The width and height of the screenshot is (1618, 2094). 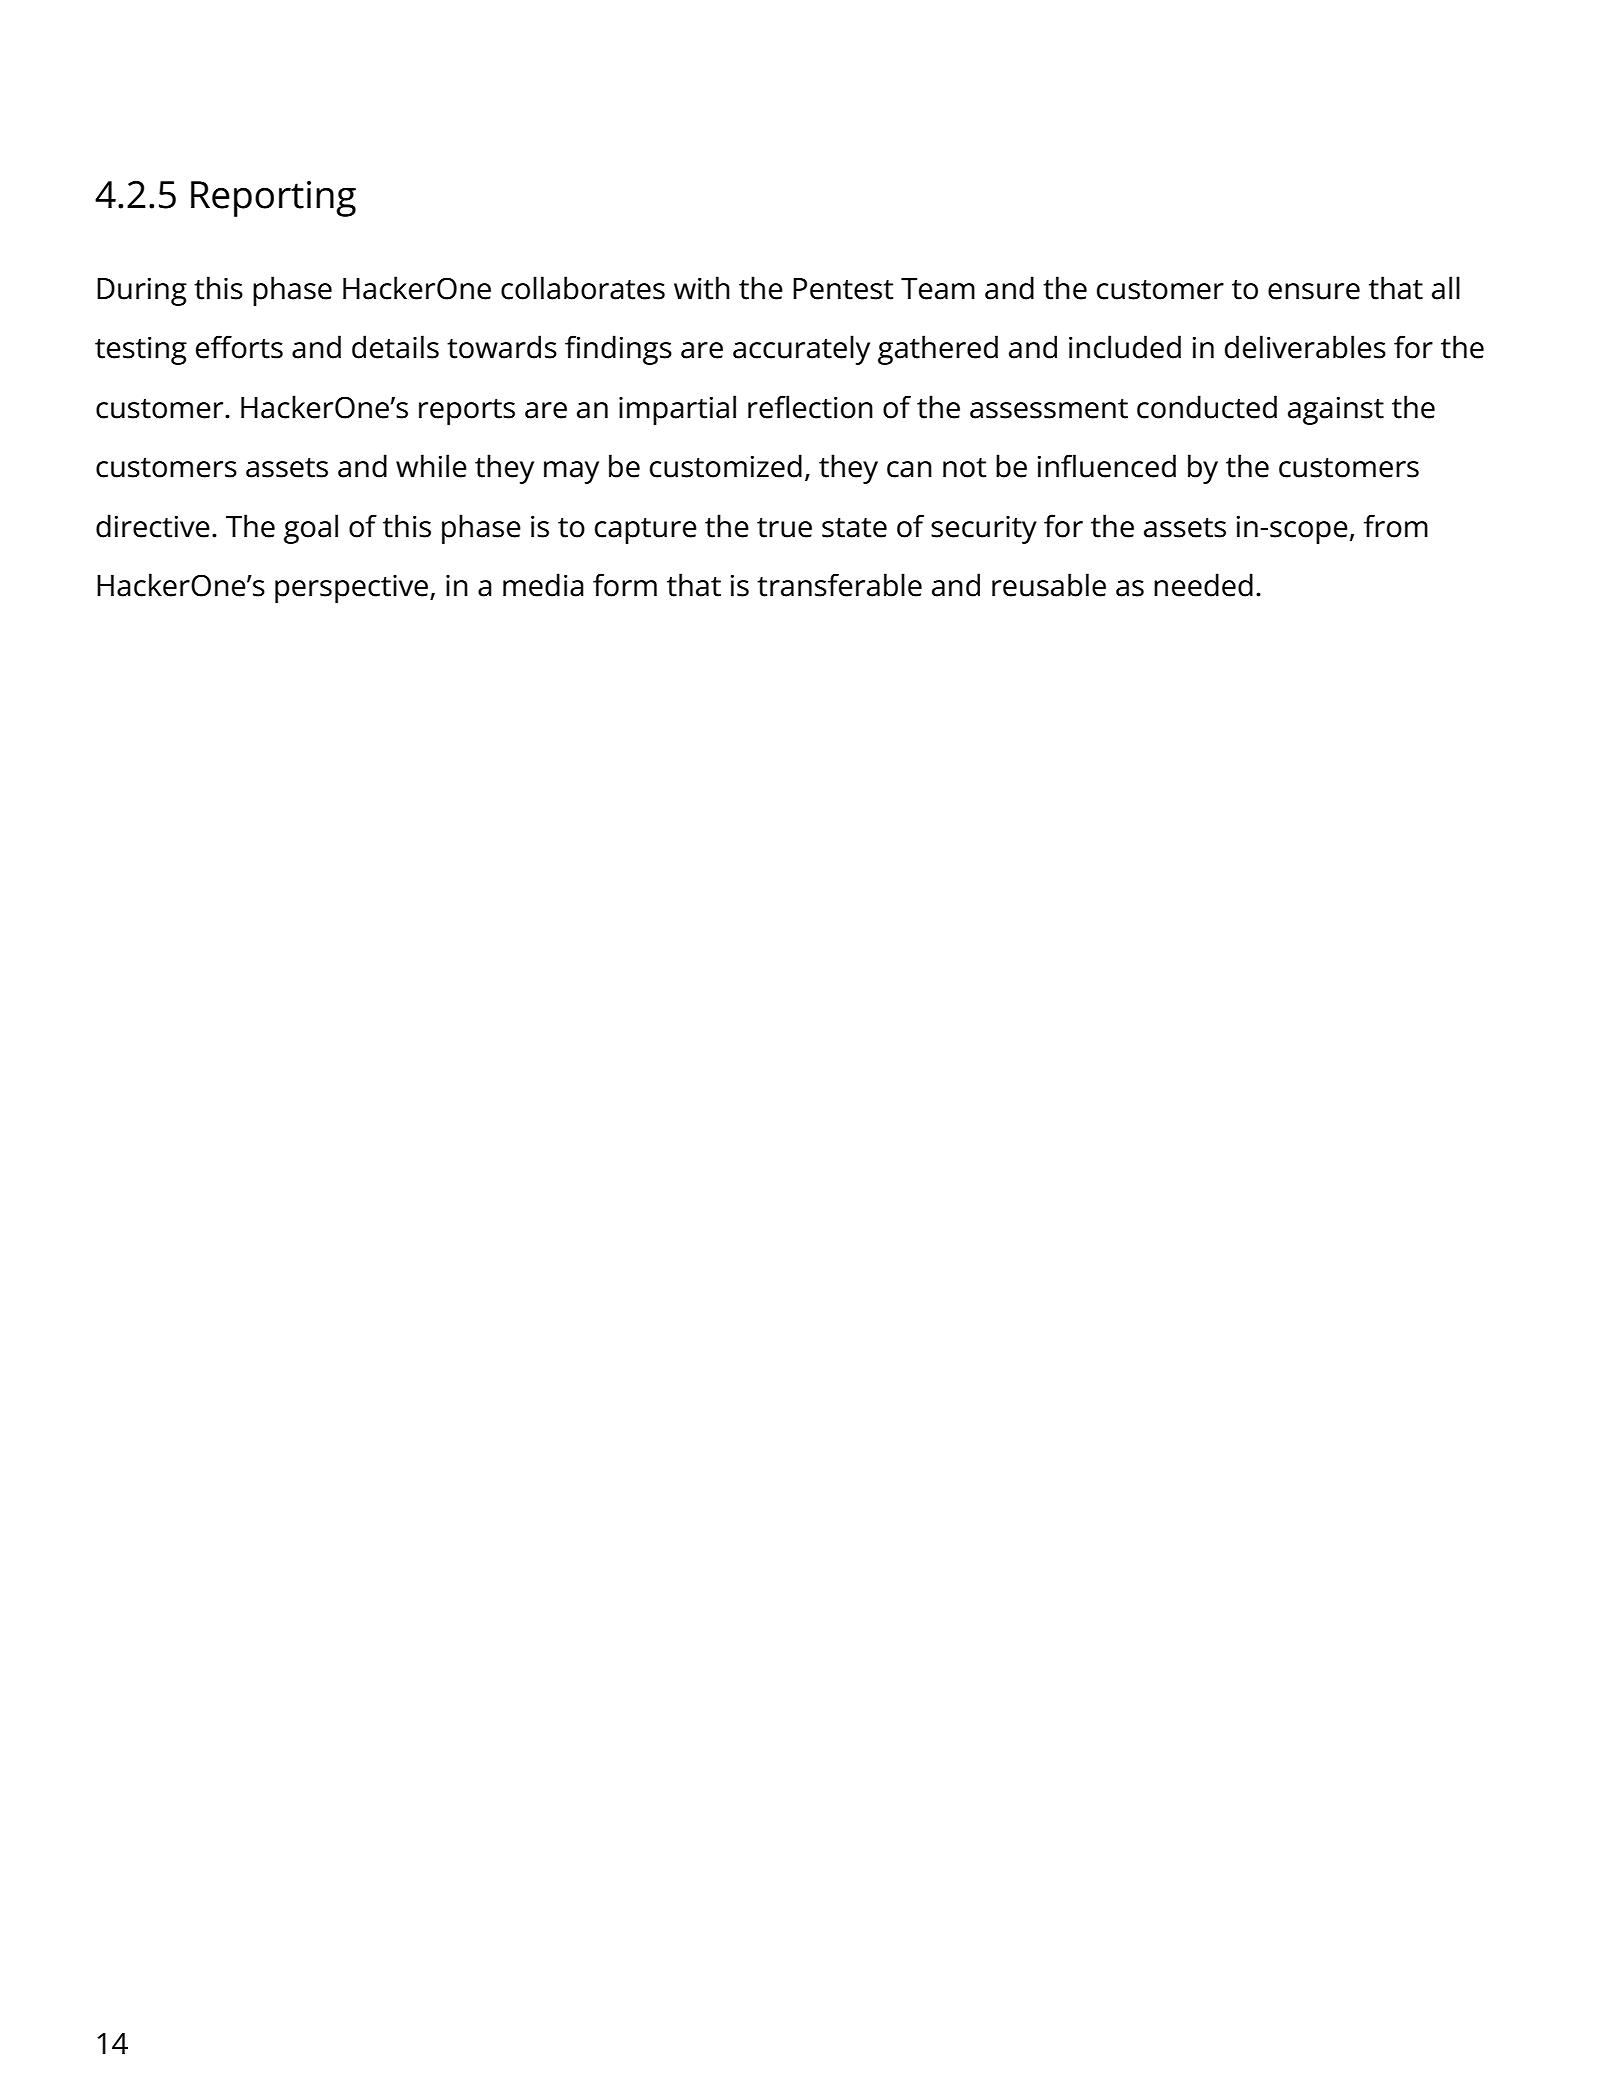 What do you see at coordinates (1305, 347) in the screenshot?
I see `deliverables` at bounding box center [1305, 347].
